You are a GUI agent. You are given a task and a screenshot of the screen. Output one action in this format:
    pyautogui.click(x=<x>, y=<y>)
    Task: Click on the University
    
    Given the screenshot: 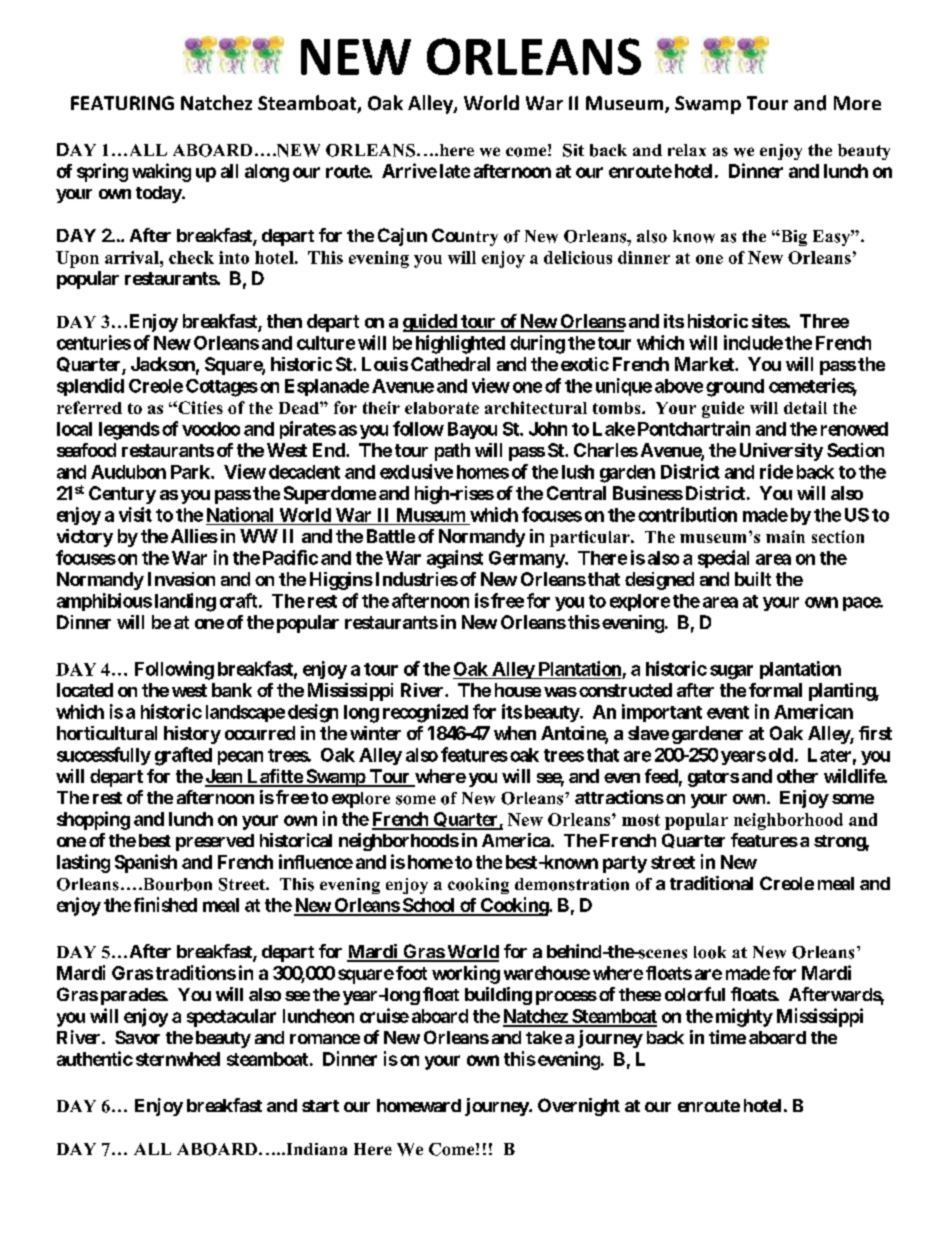 What is the action you would take?
    pyautogui.click(x=781, y=452)
